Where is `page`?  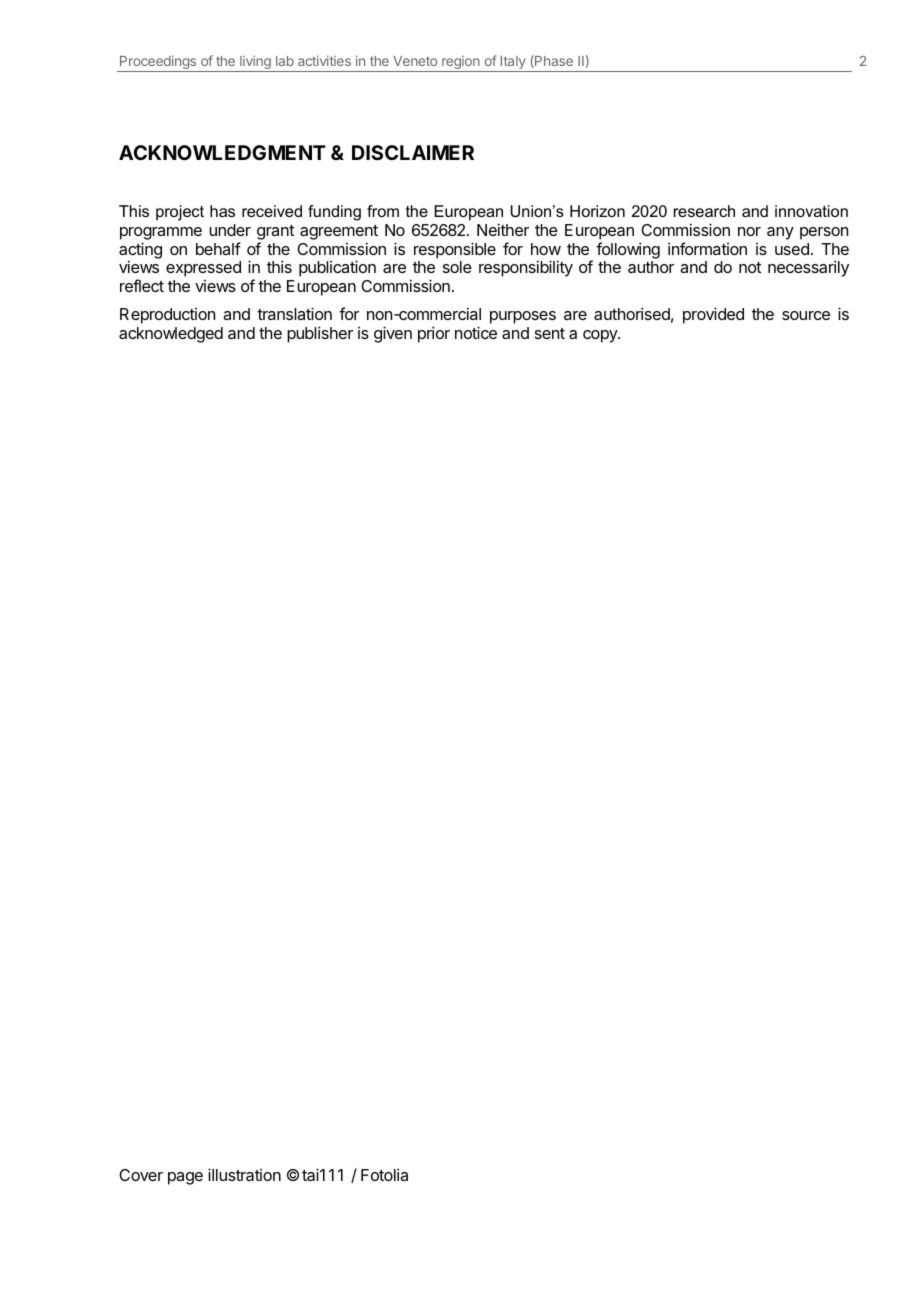 page is located at coordinates (185, 1178).
